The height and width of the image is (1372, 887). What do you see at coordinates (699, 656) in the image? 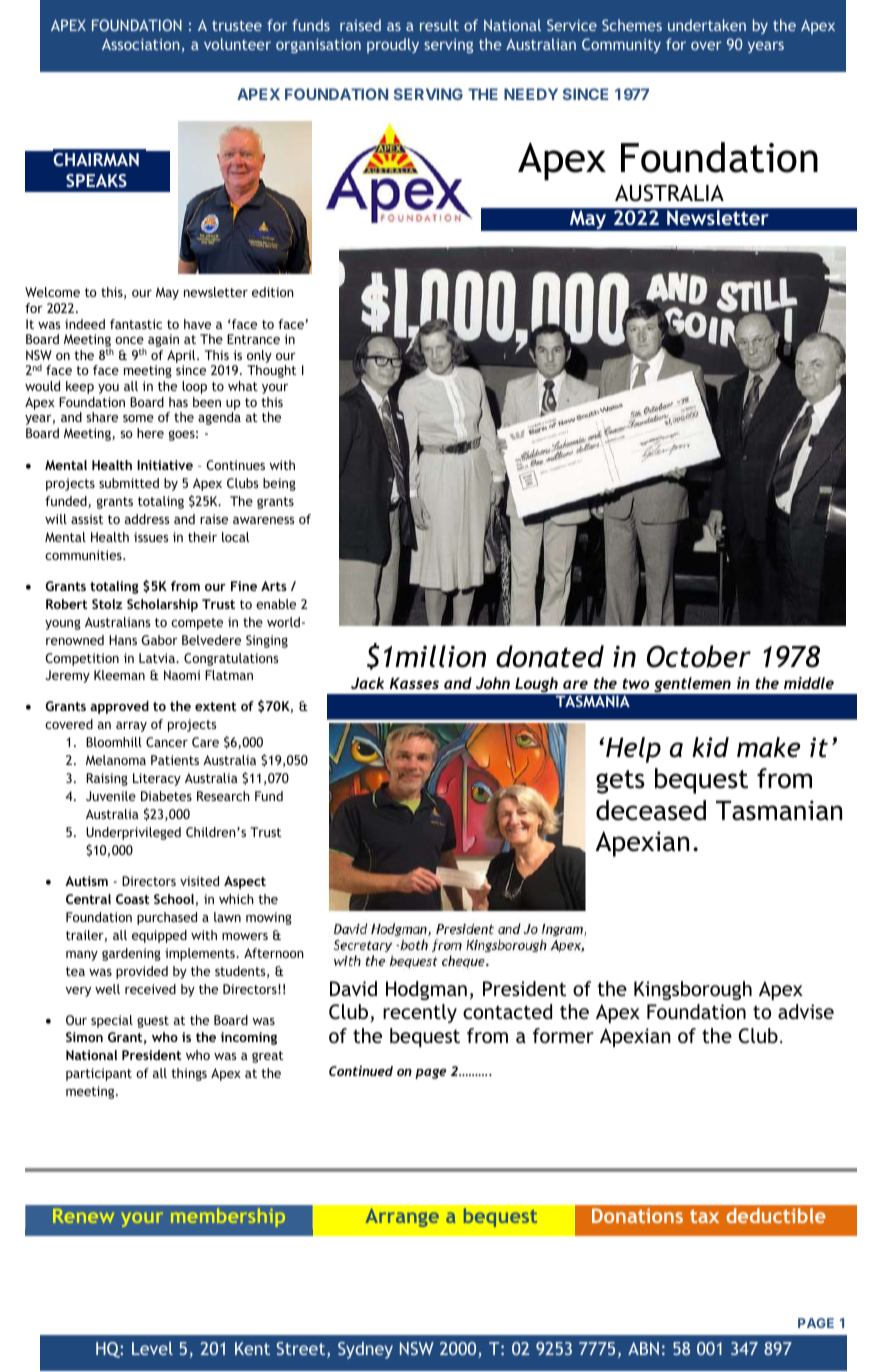
I see `October` at bounding box center [699, 656].
